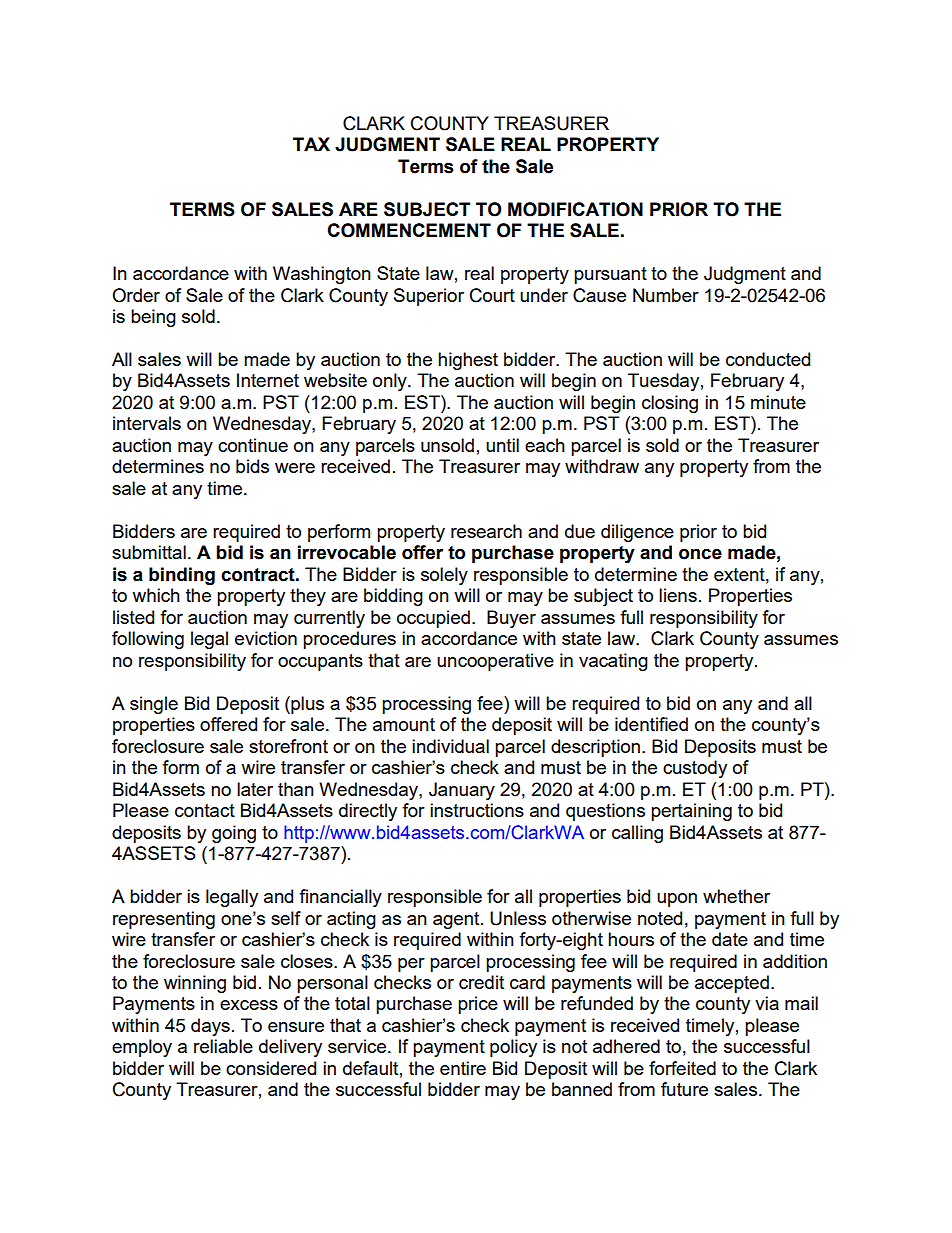 Image resolution: width=952 pixels, height=1233 pixels. I want to click on COMMENCEMENT, so click(409, 230).
